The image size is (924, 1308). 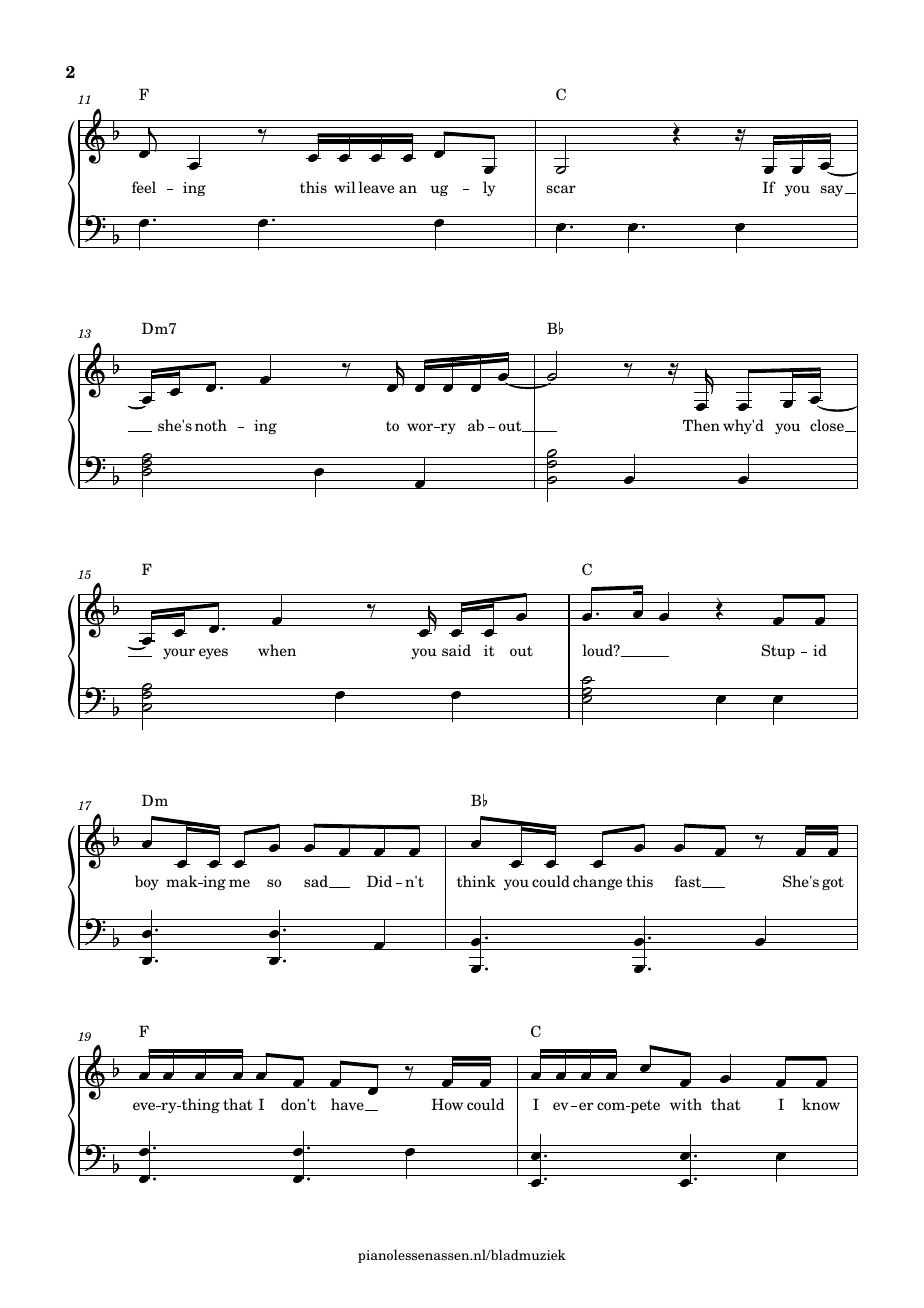 I want to click on thing, so click(x=199, y=1105).
